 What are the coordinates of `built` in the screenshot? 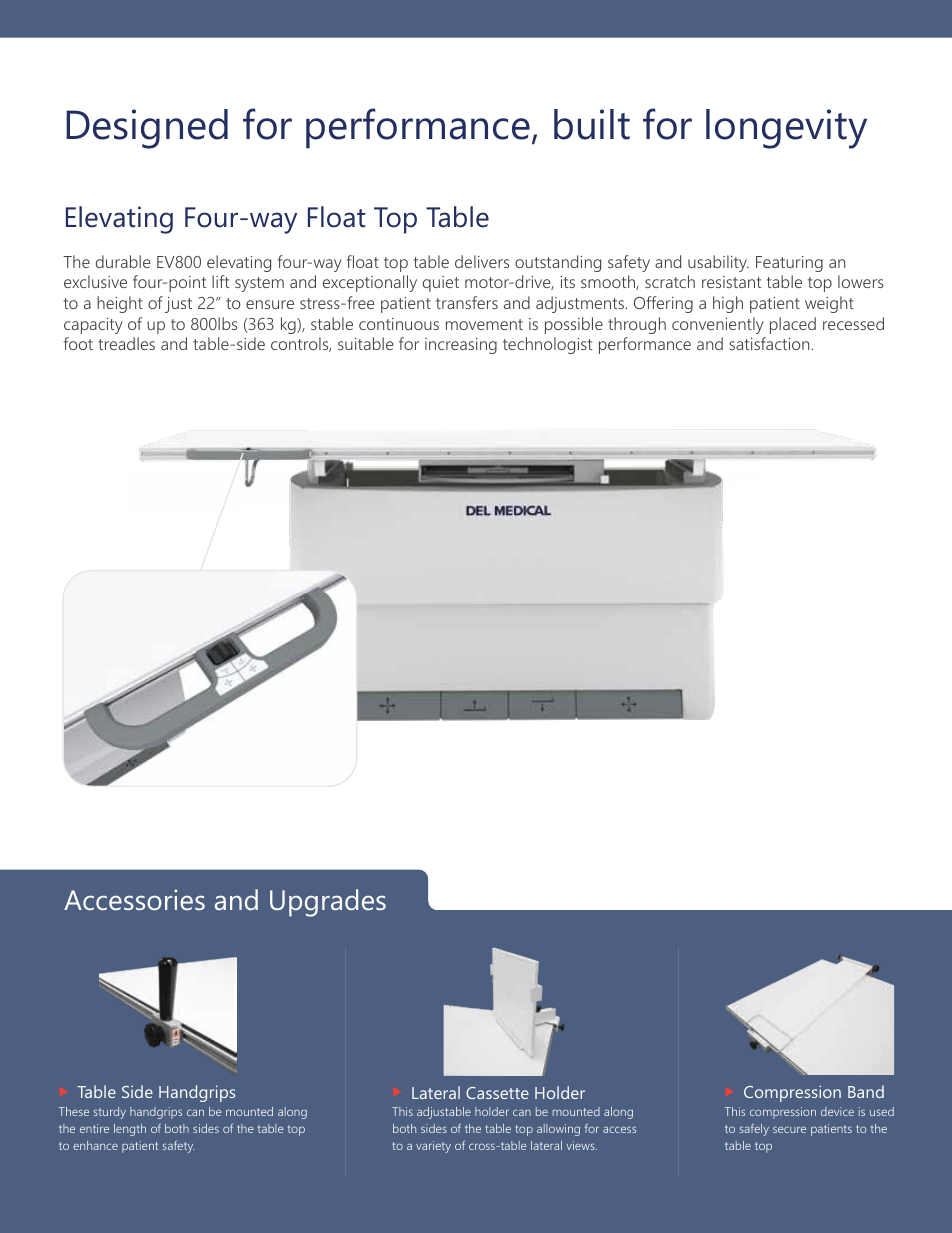 It's located at (592, 124).
